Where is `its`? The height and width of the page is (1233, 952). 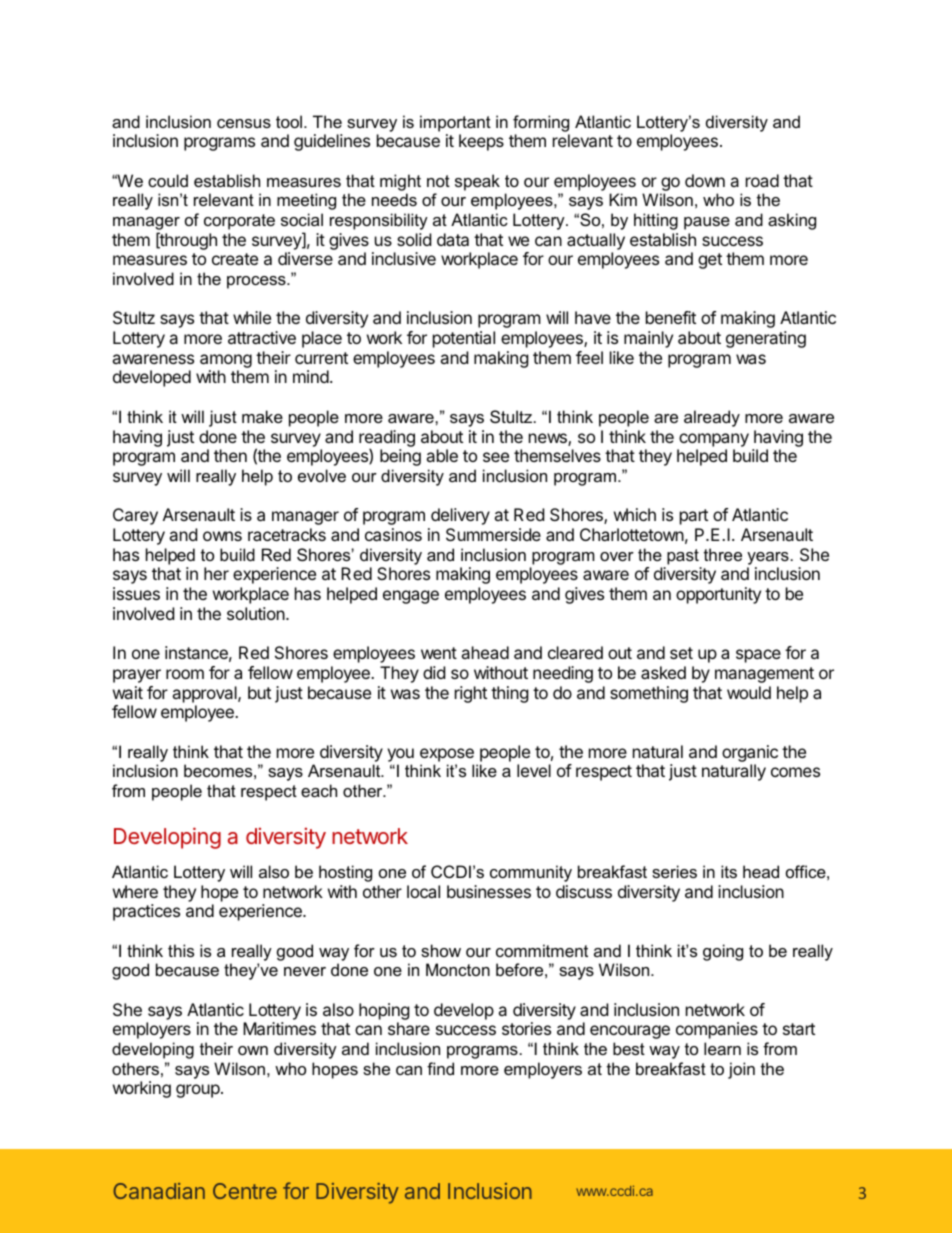
its is located at coordinates (729, 871).
